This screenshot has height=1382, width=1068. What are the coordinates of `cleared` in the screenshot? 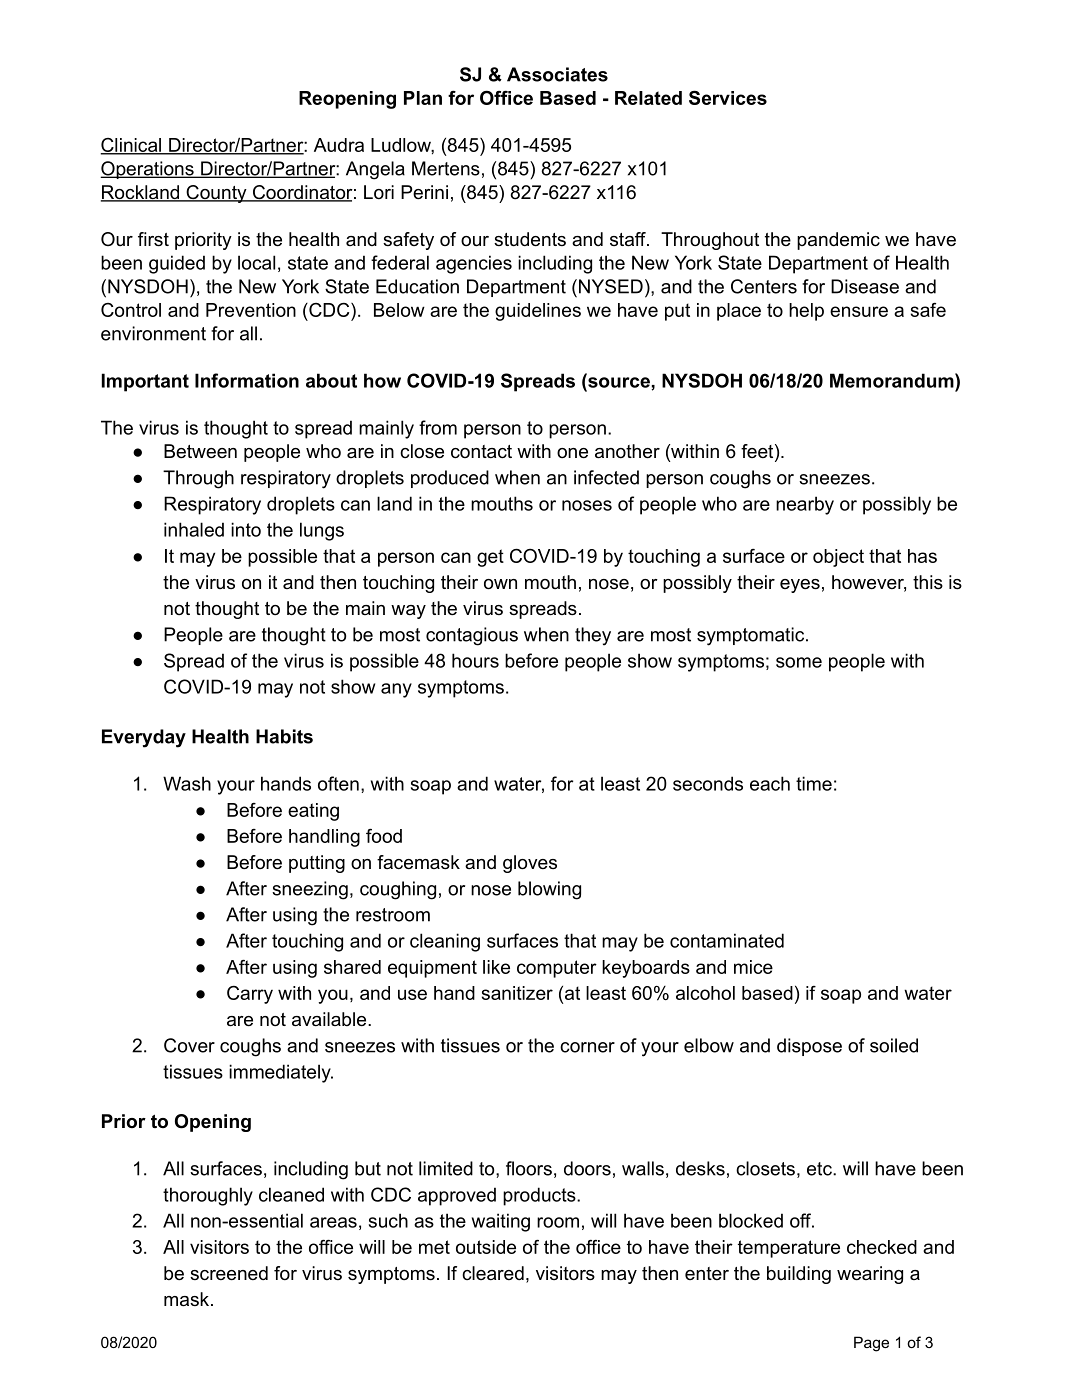 It's located at (493, 1273).
